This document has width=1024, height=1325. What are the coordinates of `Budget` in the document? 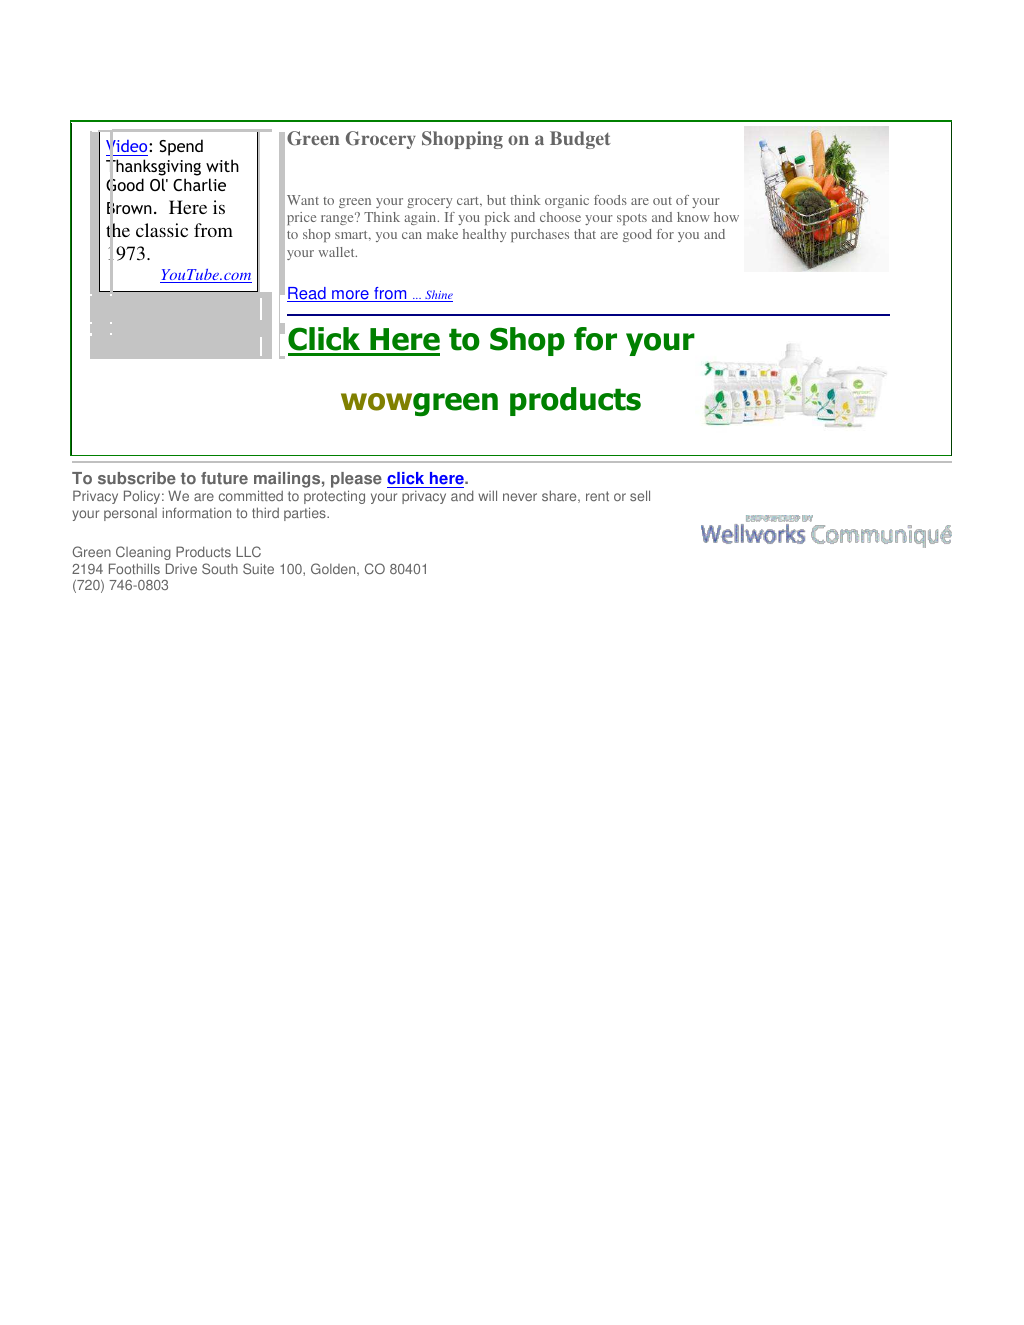 It's located at (580, 140).
